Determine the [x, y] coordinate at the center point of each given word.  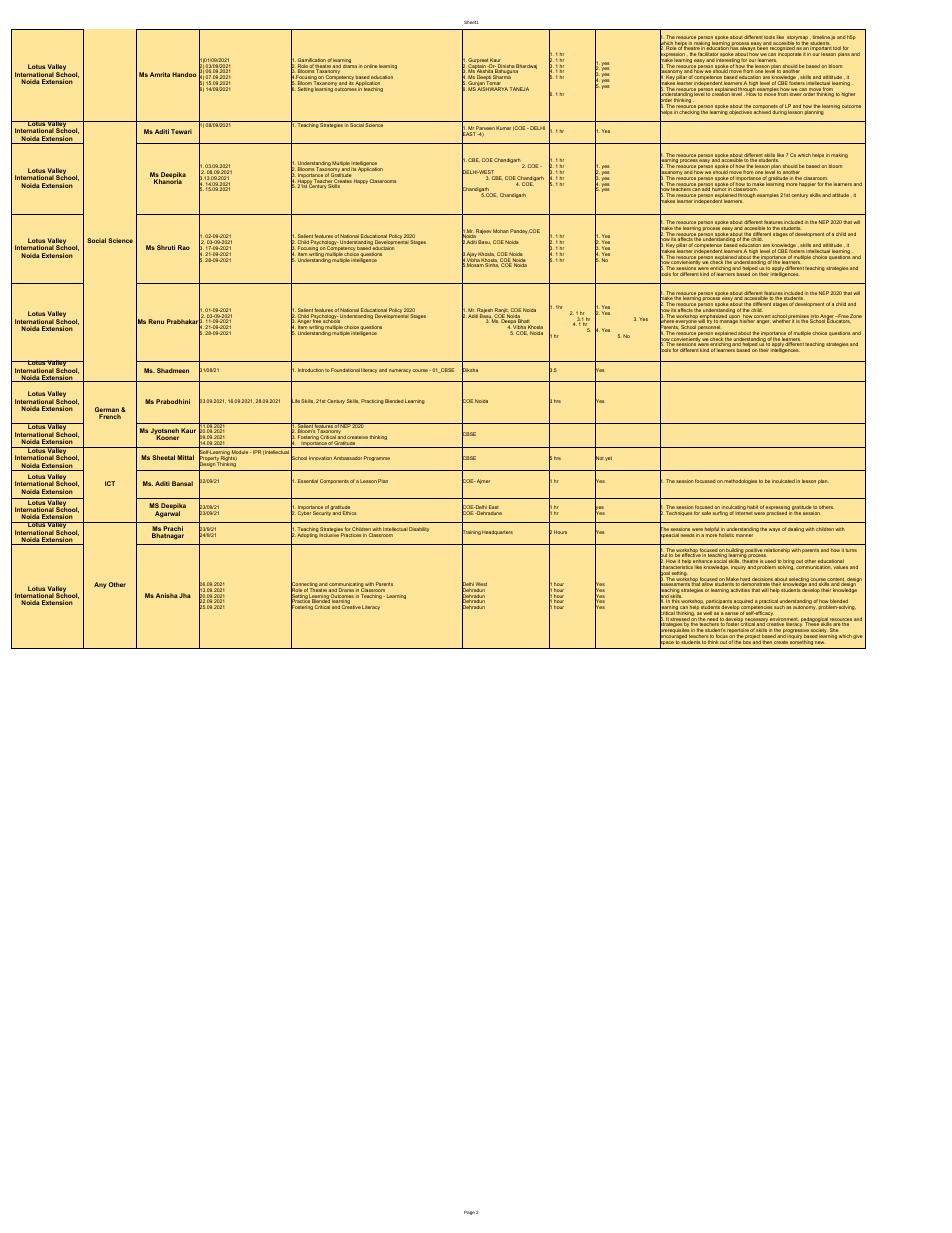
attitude [840, 195]
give [858, 637]
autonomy [805, 608]
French [110, 416]
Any [100, 585]
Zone [856, 316]
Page [469, 1212]
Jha [185, 595]
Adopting [307, 535]
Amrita [160, 74]
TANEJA [519, 89]
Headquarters [497, 532]
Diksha [470, 371]
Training [471, 533]
